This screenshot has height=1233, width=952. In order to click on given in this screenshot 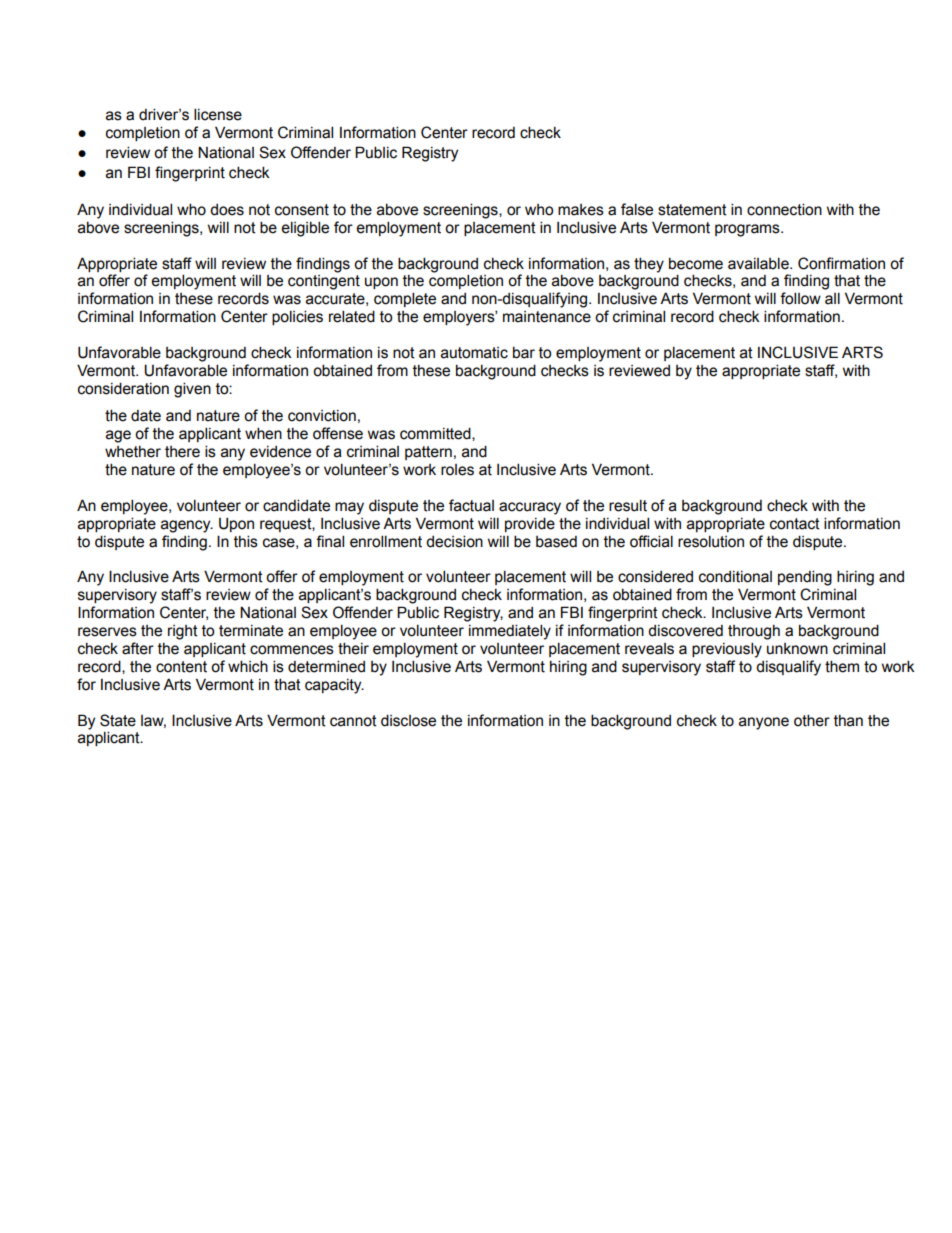, I will do `click(192, 390)`.
